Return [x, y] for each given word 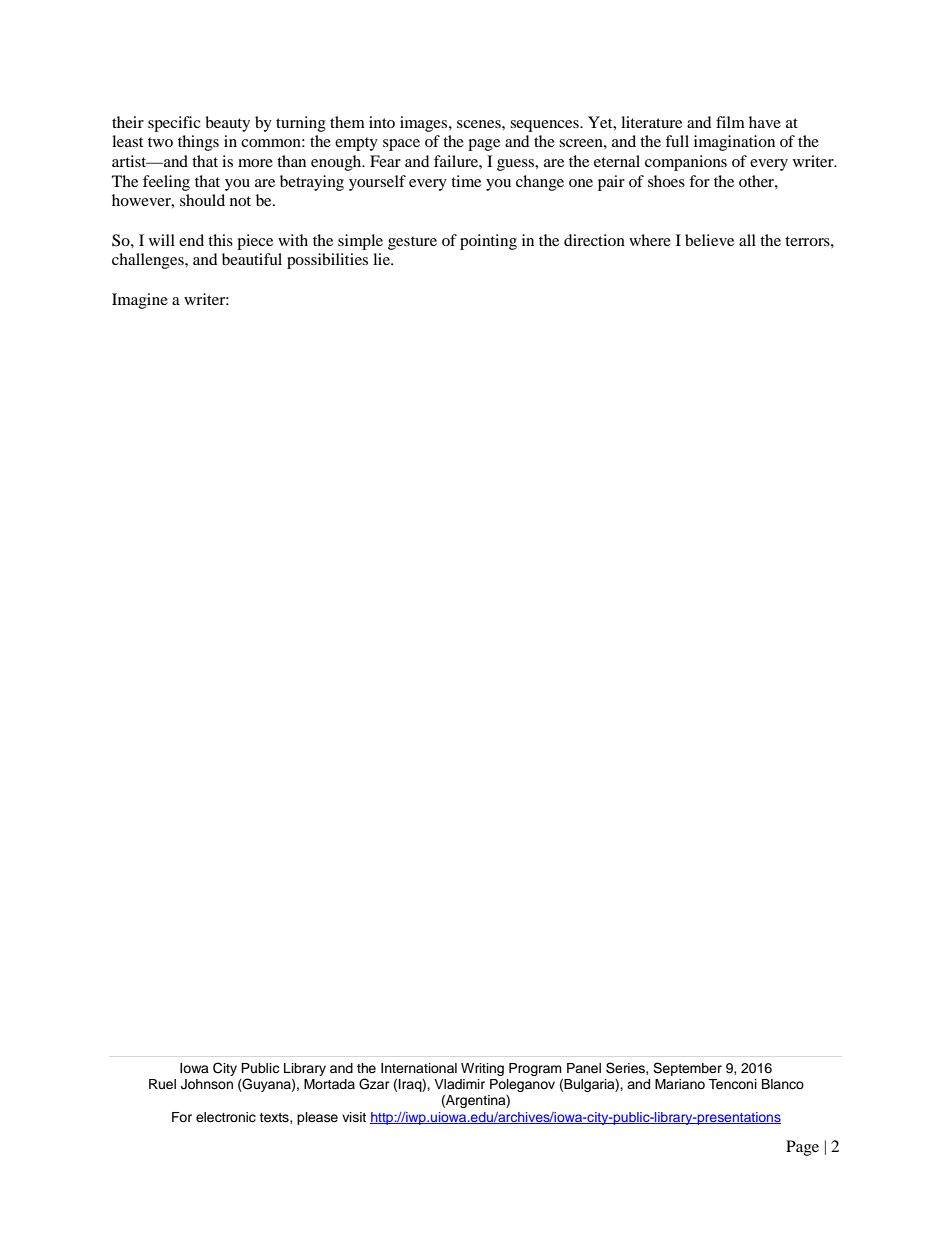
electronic [226, 1117]
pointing [488, 242]
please [317, 1118]
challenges [149, 261]
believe [709, 240]
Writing [482, 1069]
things [198, 143]
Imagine [140, 301]
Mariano [680, 1084]
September [687, 1069]
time [466, 181]
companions [686, 163]
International [419, 1068]
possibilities [327, 261]
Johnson [207, 1084]
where [650, 240]
